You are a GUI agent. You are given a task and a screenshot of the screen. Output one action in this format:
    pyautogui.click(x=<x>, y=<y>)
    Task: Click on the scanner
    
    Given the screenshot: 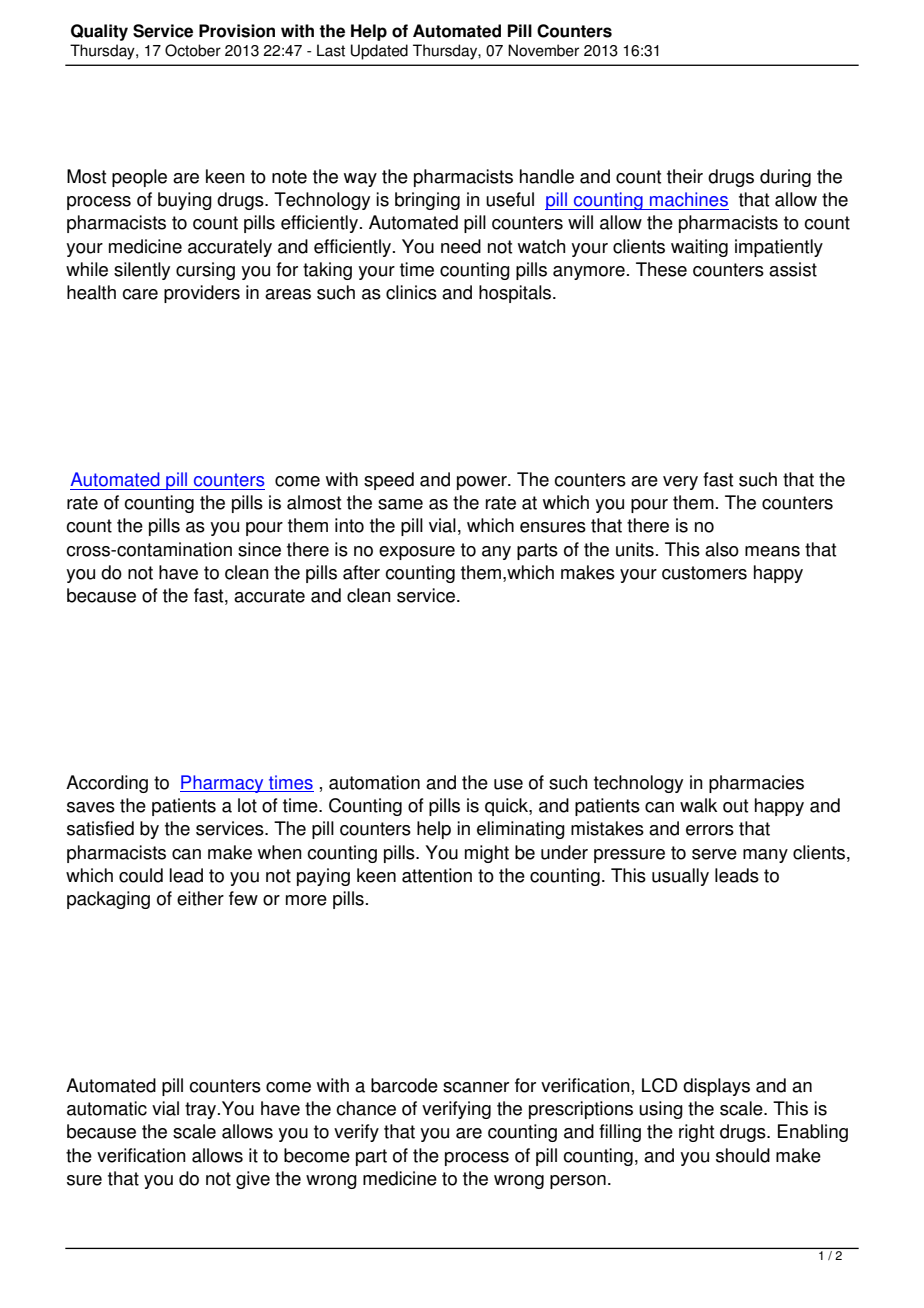 What is the action you would take?
    pyautogui.click(x=476, y=1087)
